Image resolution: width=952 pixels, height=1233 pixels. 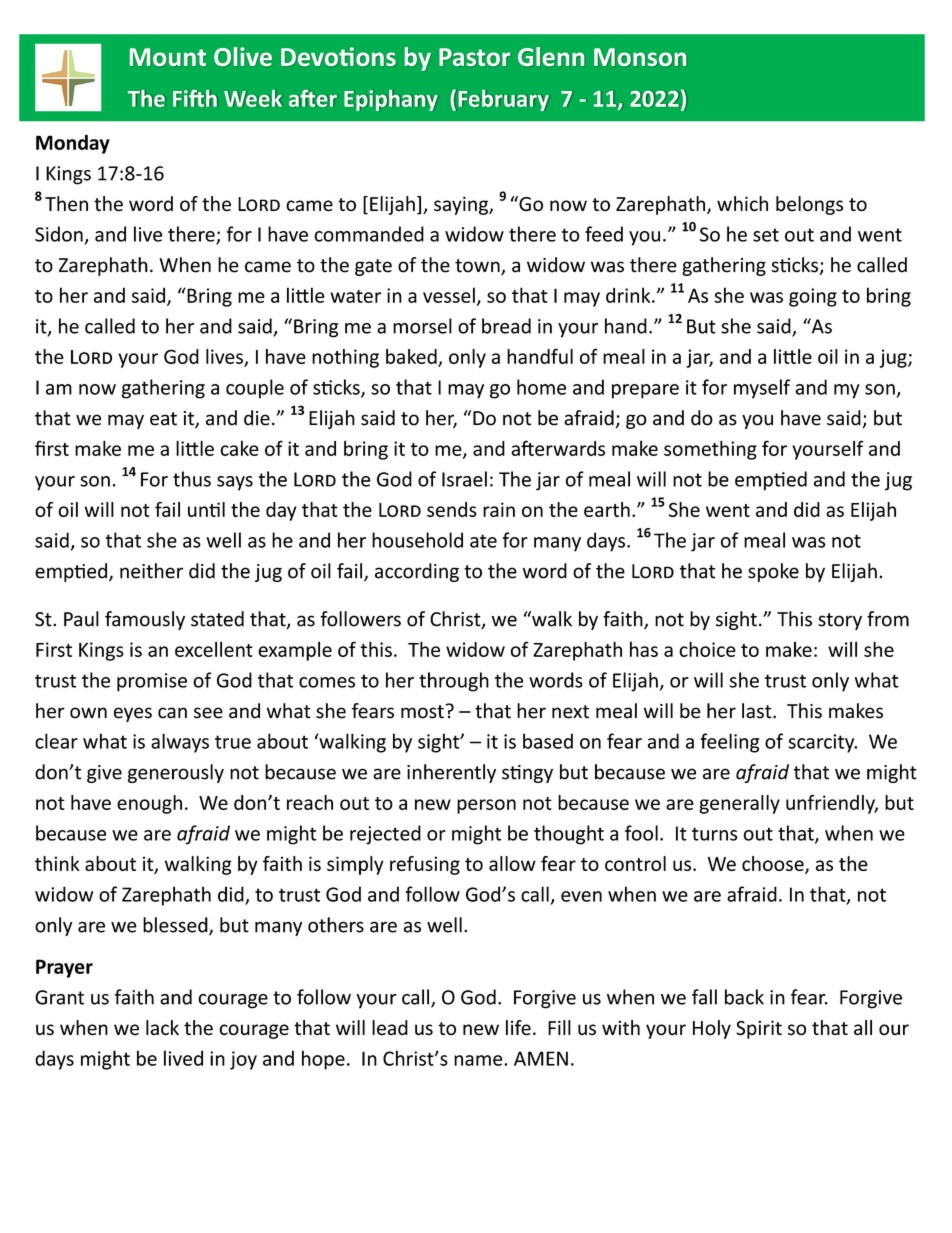 I want to click on lack, so click(x=162, y=1028).
